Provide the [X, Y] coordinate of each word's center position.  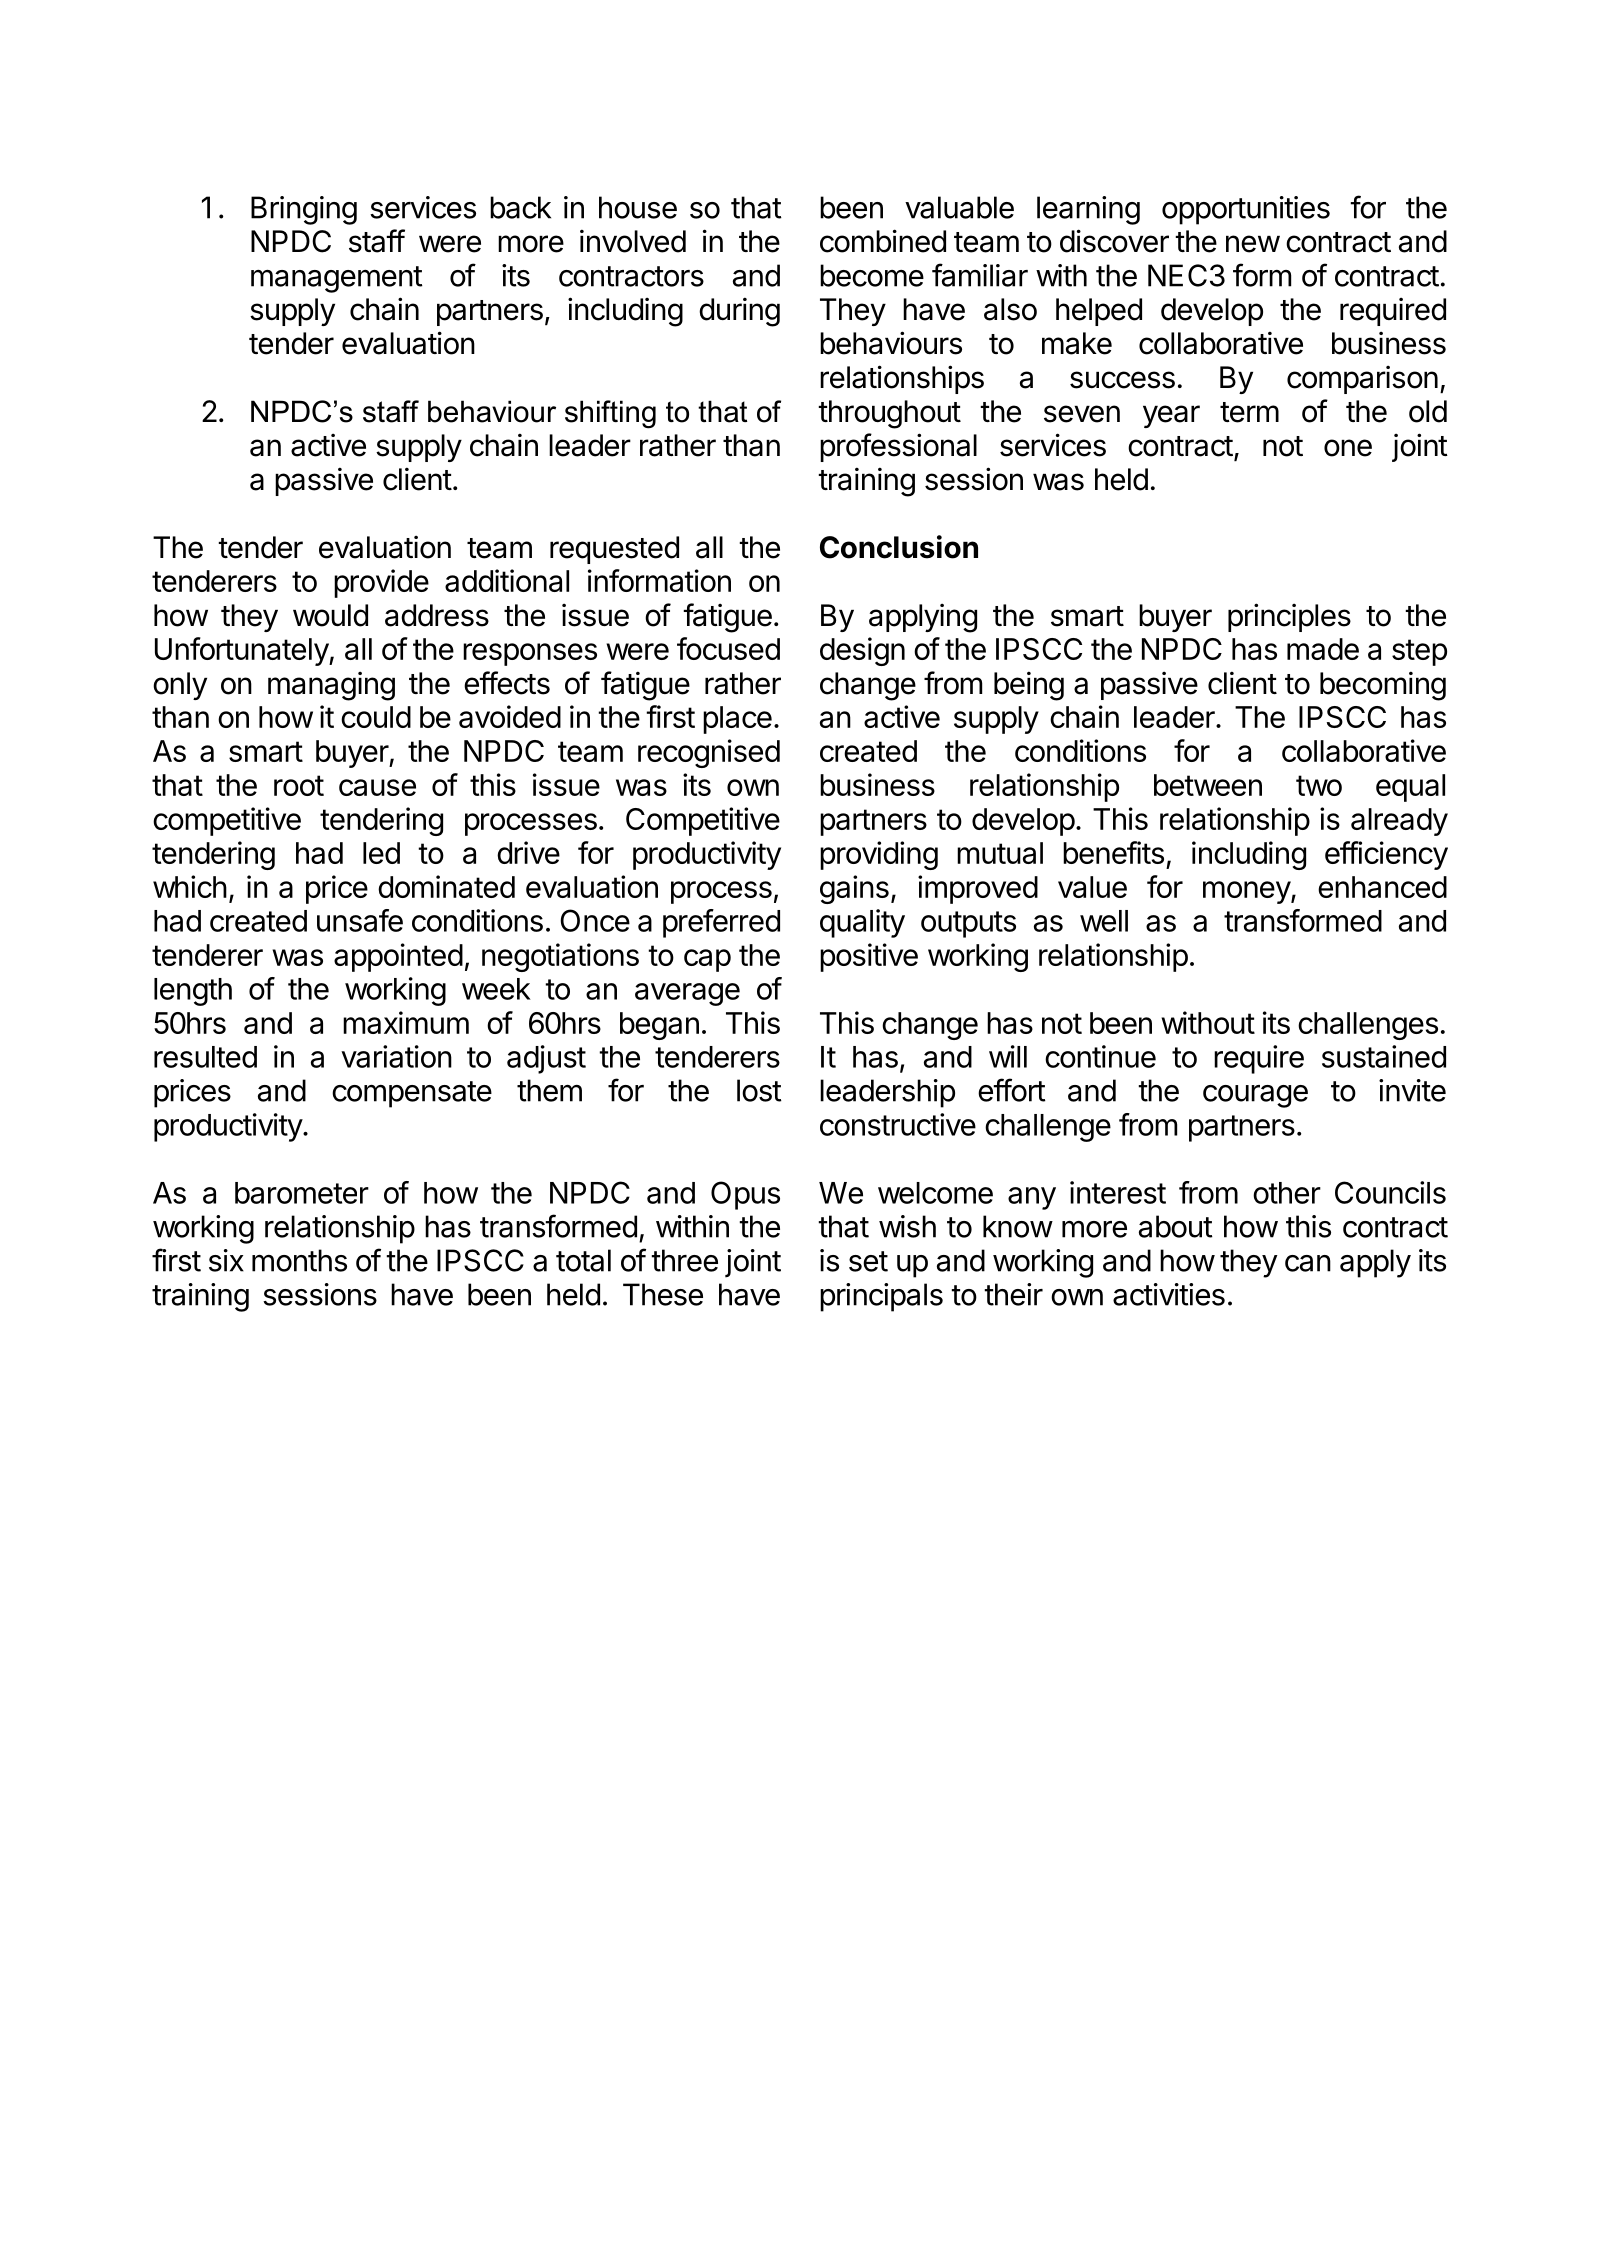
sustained [1384, 1056]
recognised [709, 753]
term [1249, 412]
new [1253, 244]
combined [883, 241]
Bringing [304, 210]
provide [381, 583]
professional [898, 447]
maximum [406, 1022]
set [868, 1261]
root [299, 785]
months [299, 1260]
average [687, 994]
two [1319, 785]
